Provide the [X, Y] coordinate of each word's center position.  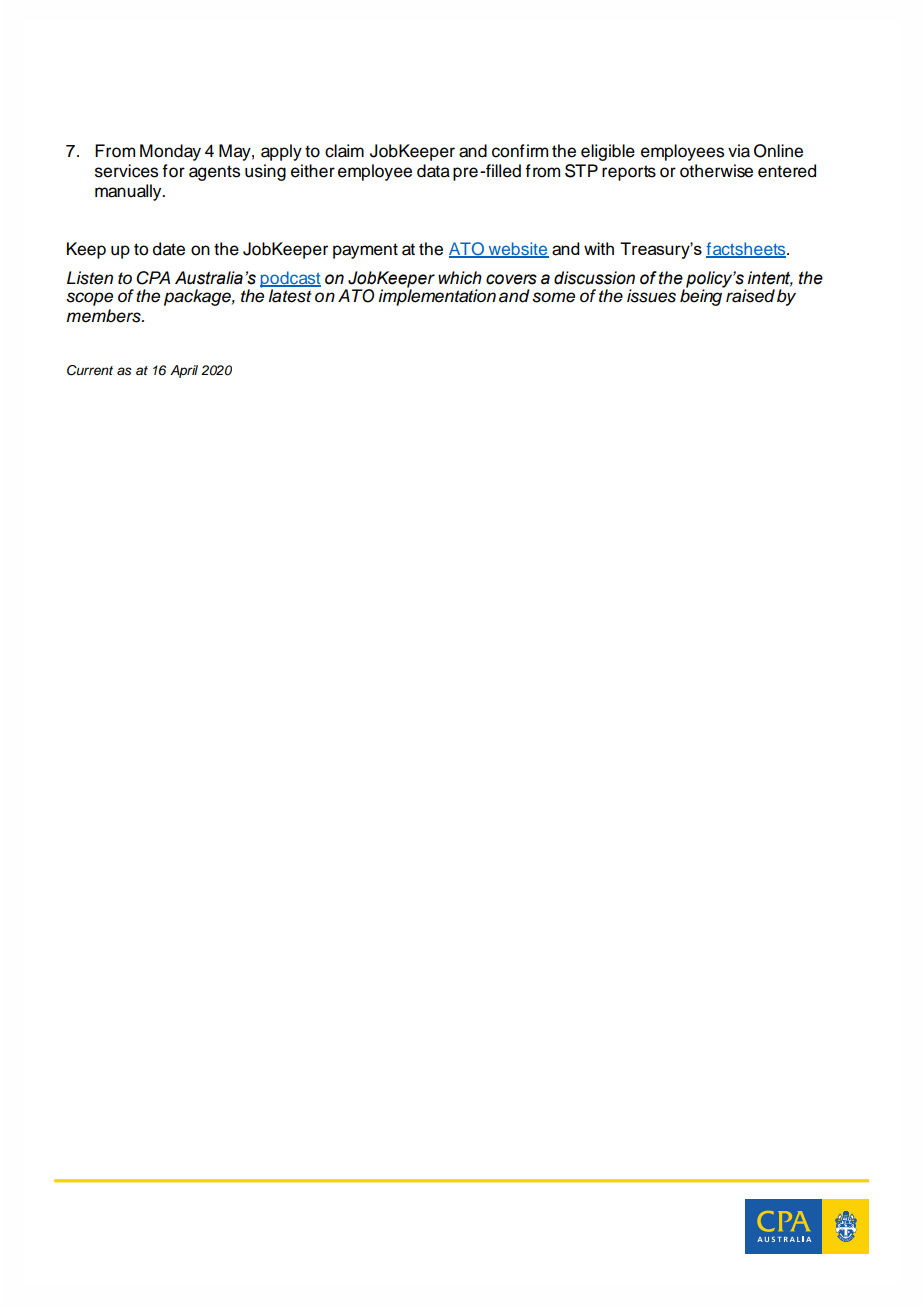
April [184, 371]
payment [365, 251]
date [169, 249]
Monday [170, 152]
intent [770, 278]
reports [629, 173]
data [433, 171]
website [517, 250]
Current [90, 370]
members [104, 316]
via [739, 151]
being [702, 296]
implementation [437, 296]
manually [129, 192]
